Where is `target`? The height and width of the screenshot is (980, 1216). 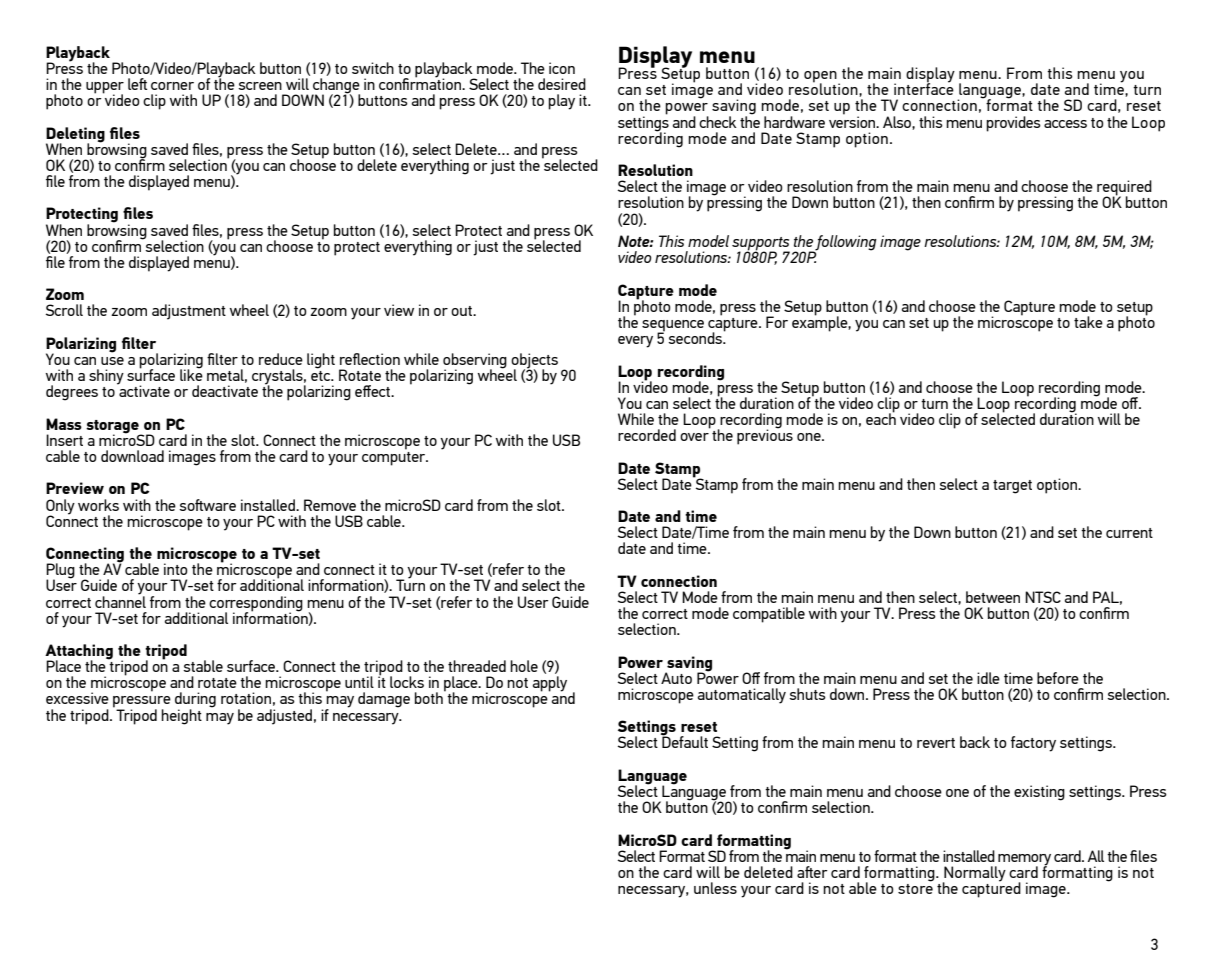
target is located at coordinates (1012, 487).
